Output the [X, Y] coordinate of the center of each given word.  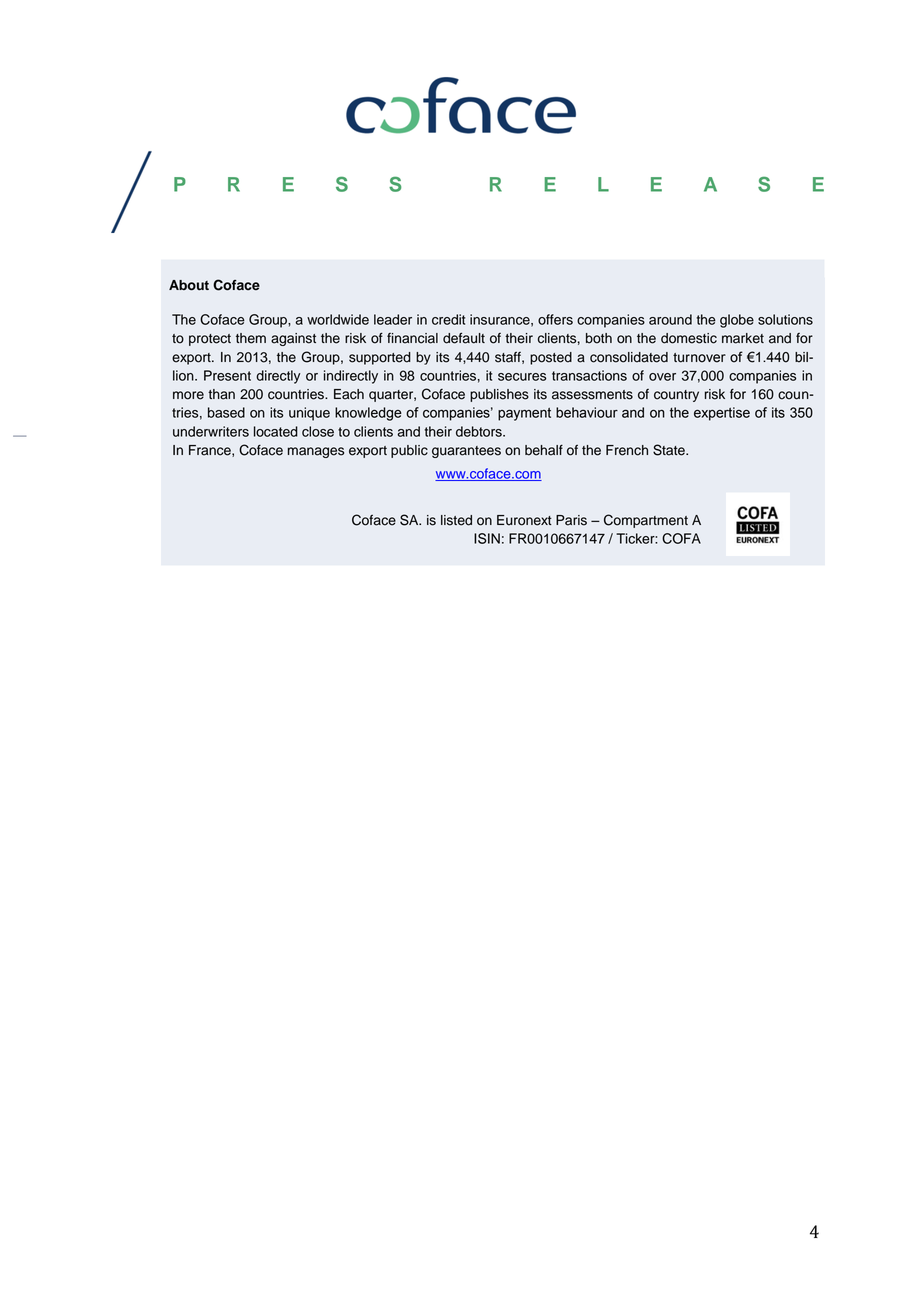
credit [448, 319]
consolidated [629, 357]
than [221, 394]
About [189, 285]
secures [522, 377]
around [670, 319]
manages [316, 452]
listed [456, 520]
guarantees [466, 452]
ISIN [487, 538]
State [670, 450]
